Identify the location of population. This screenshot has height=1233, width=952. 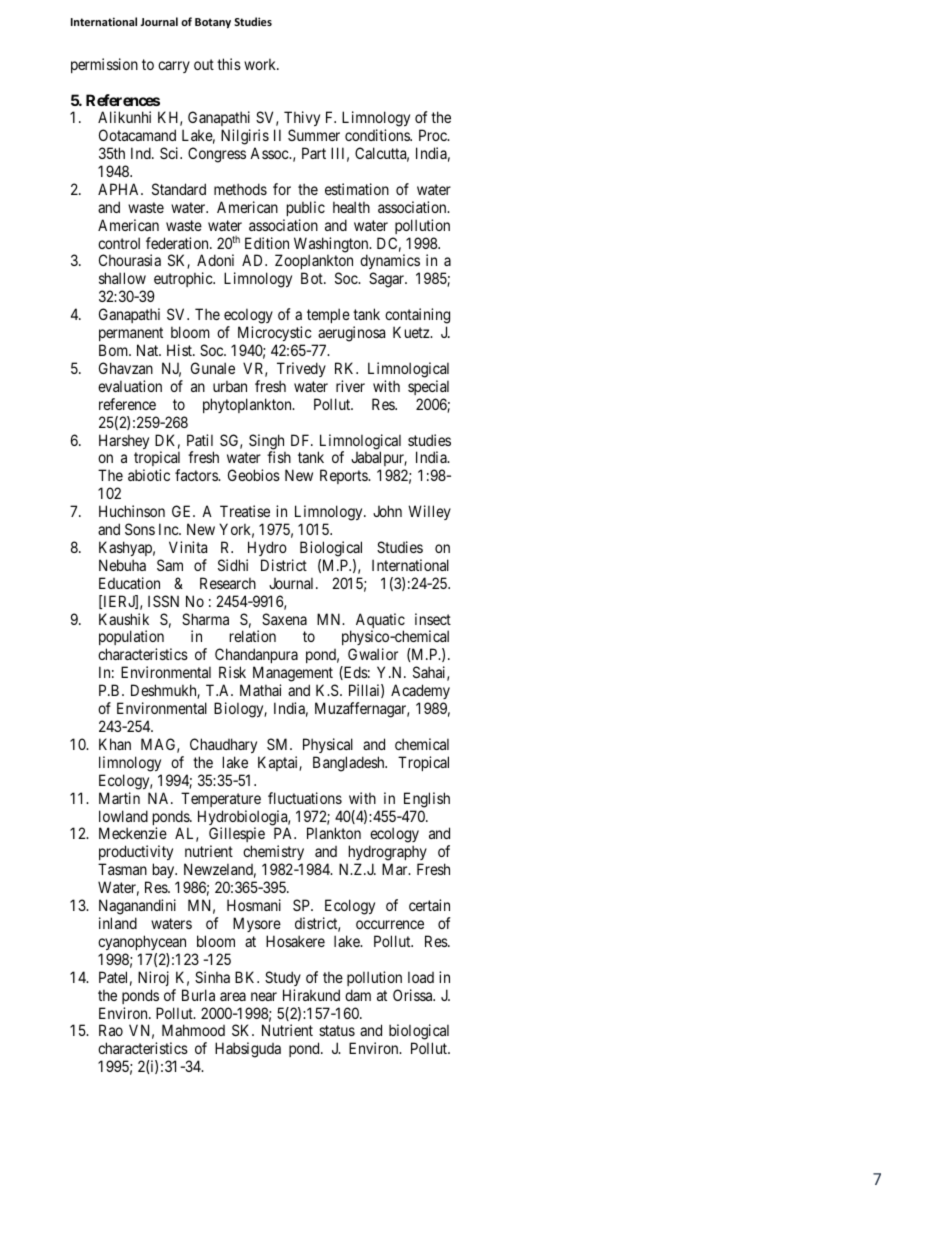
(131, 639).
